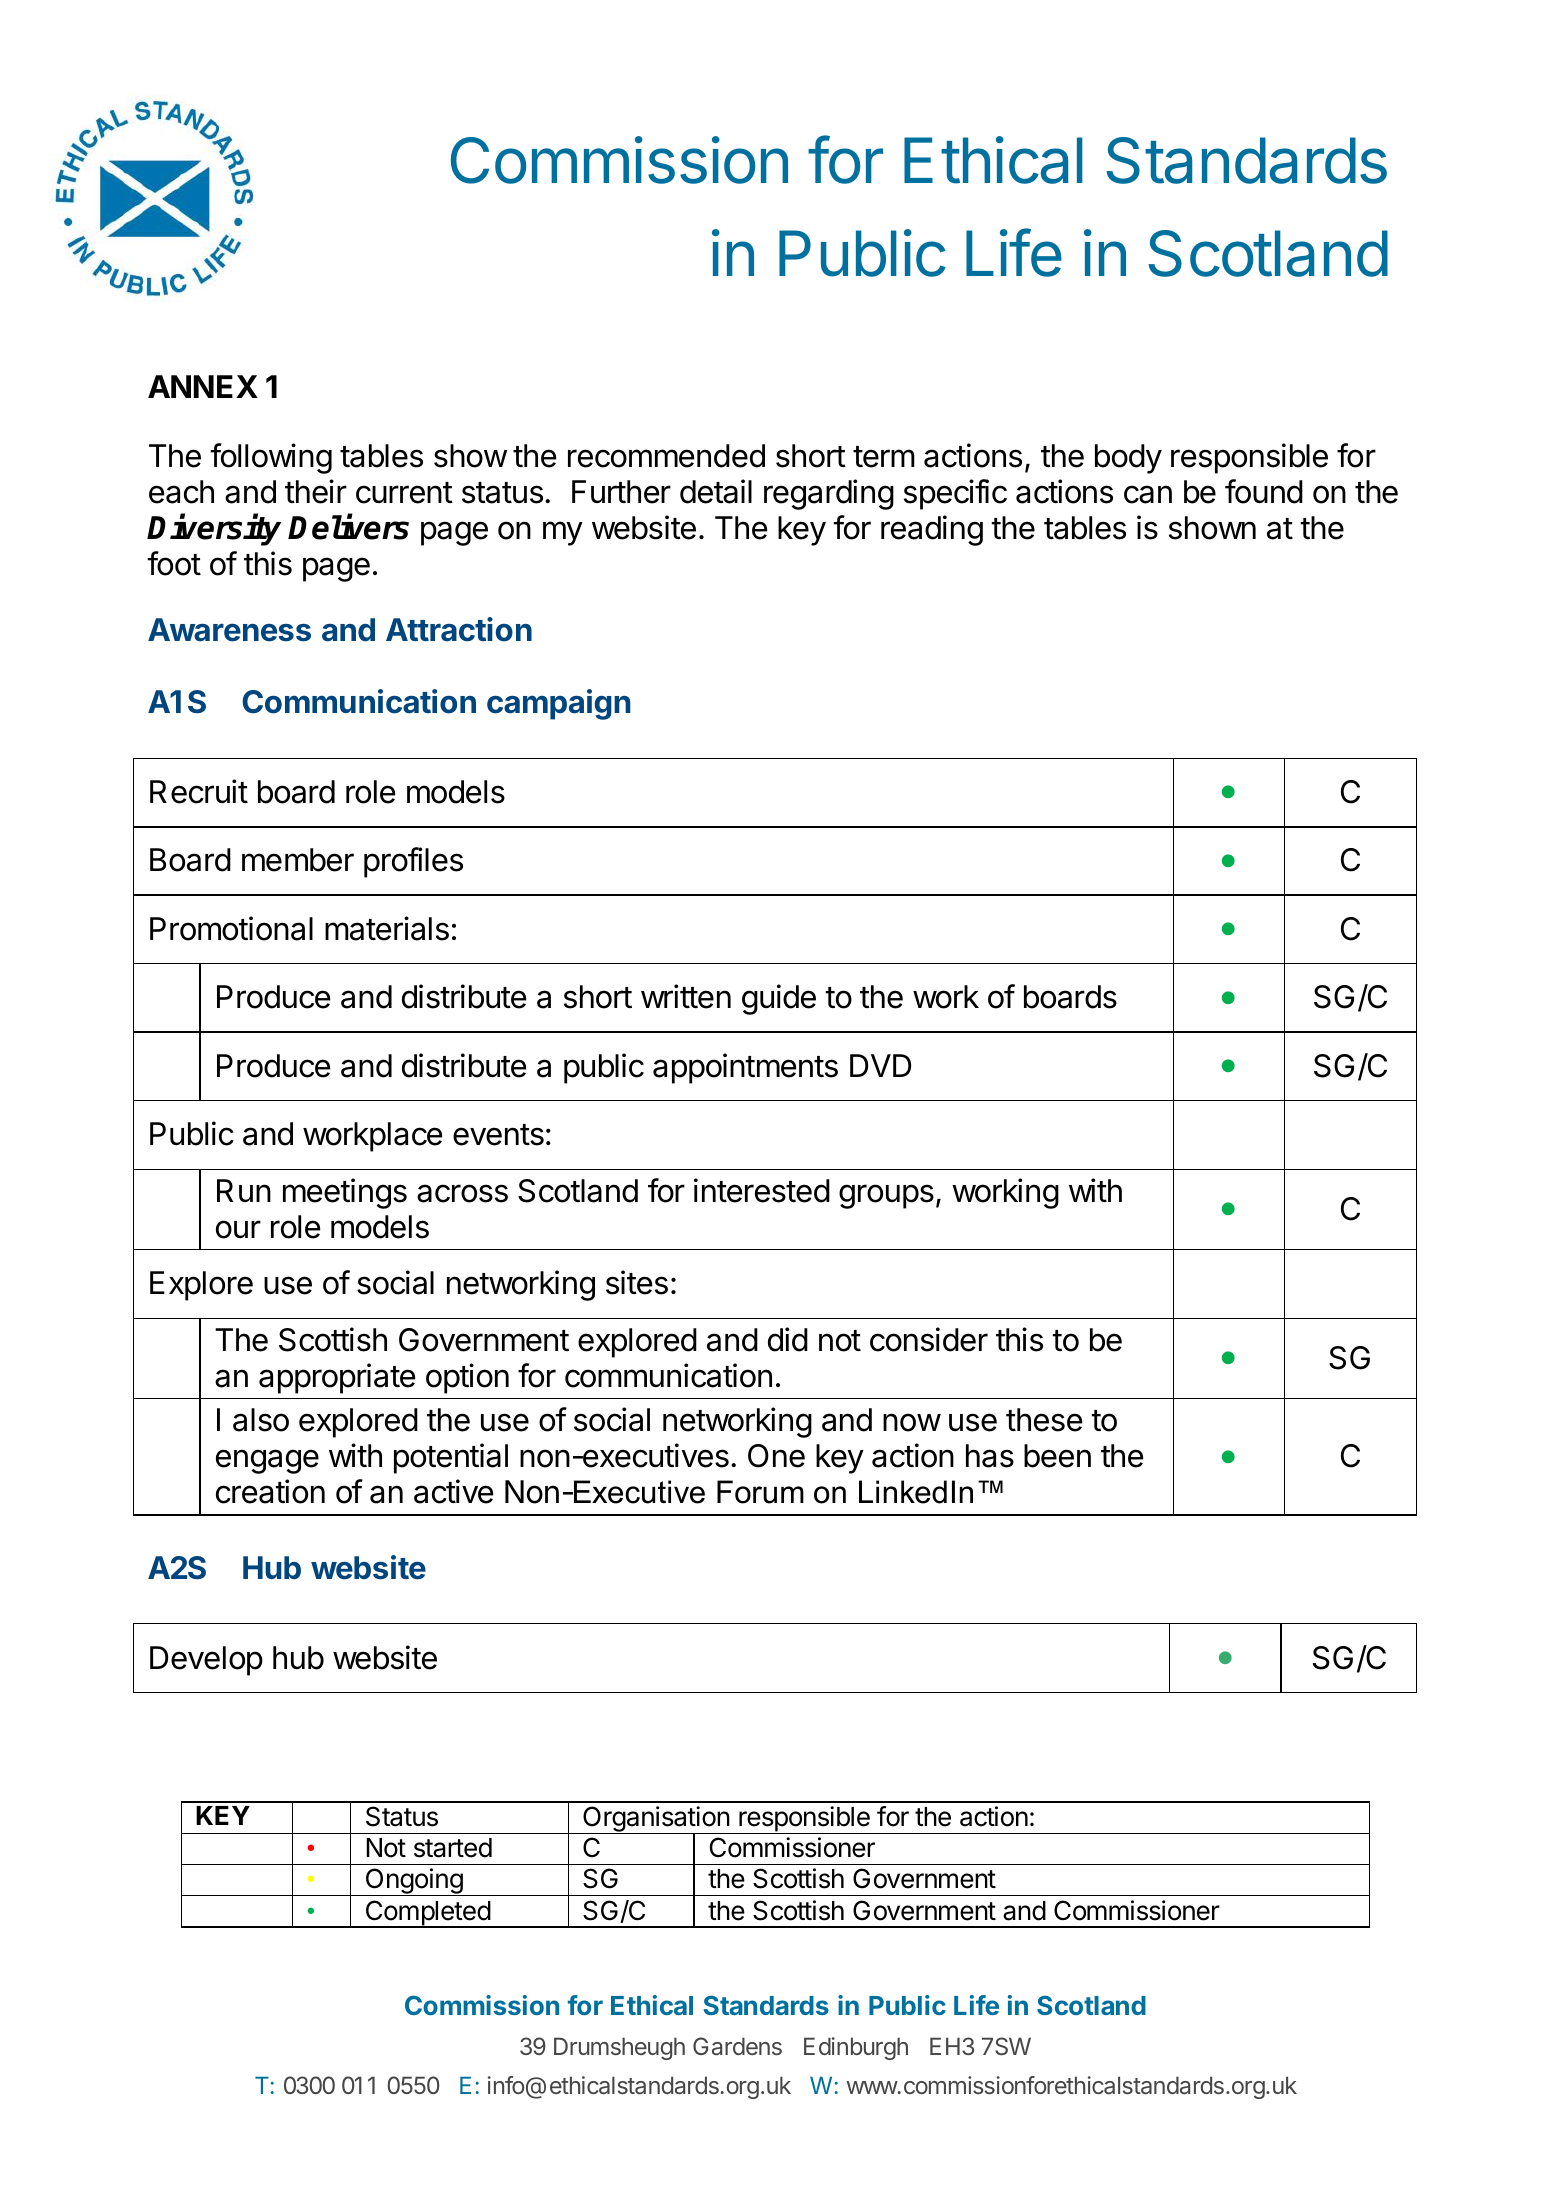  What do you see at coordinates (1057, 1456) in the document?
I see `been` at bounding box center [1057, 1456].
